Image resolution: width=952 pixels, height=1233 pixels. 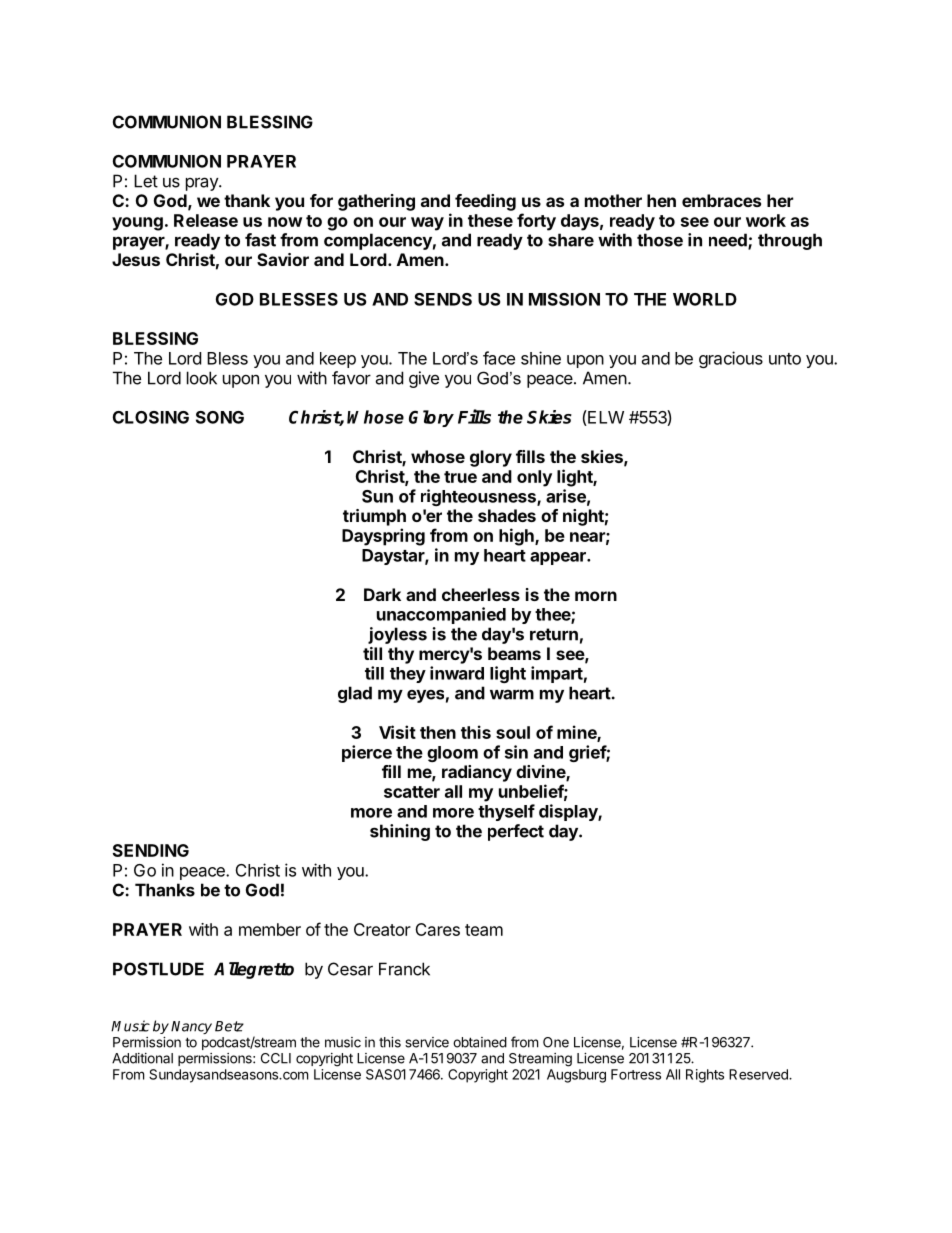 What do you see at coordinates (596, 596) in the screenshot?
I see `morn` at bounding box center [596, 596].
